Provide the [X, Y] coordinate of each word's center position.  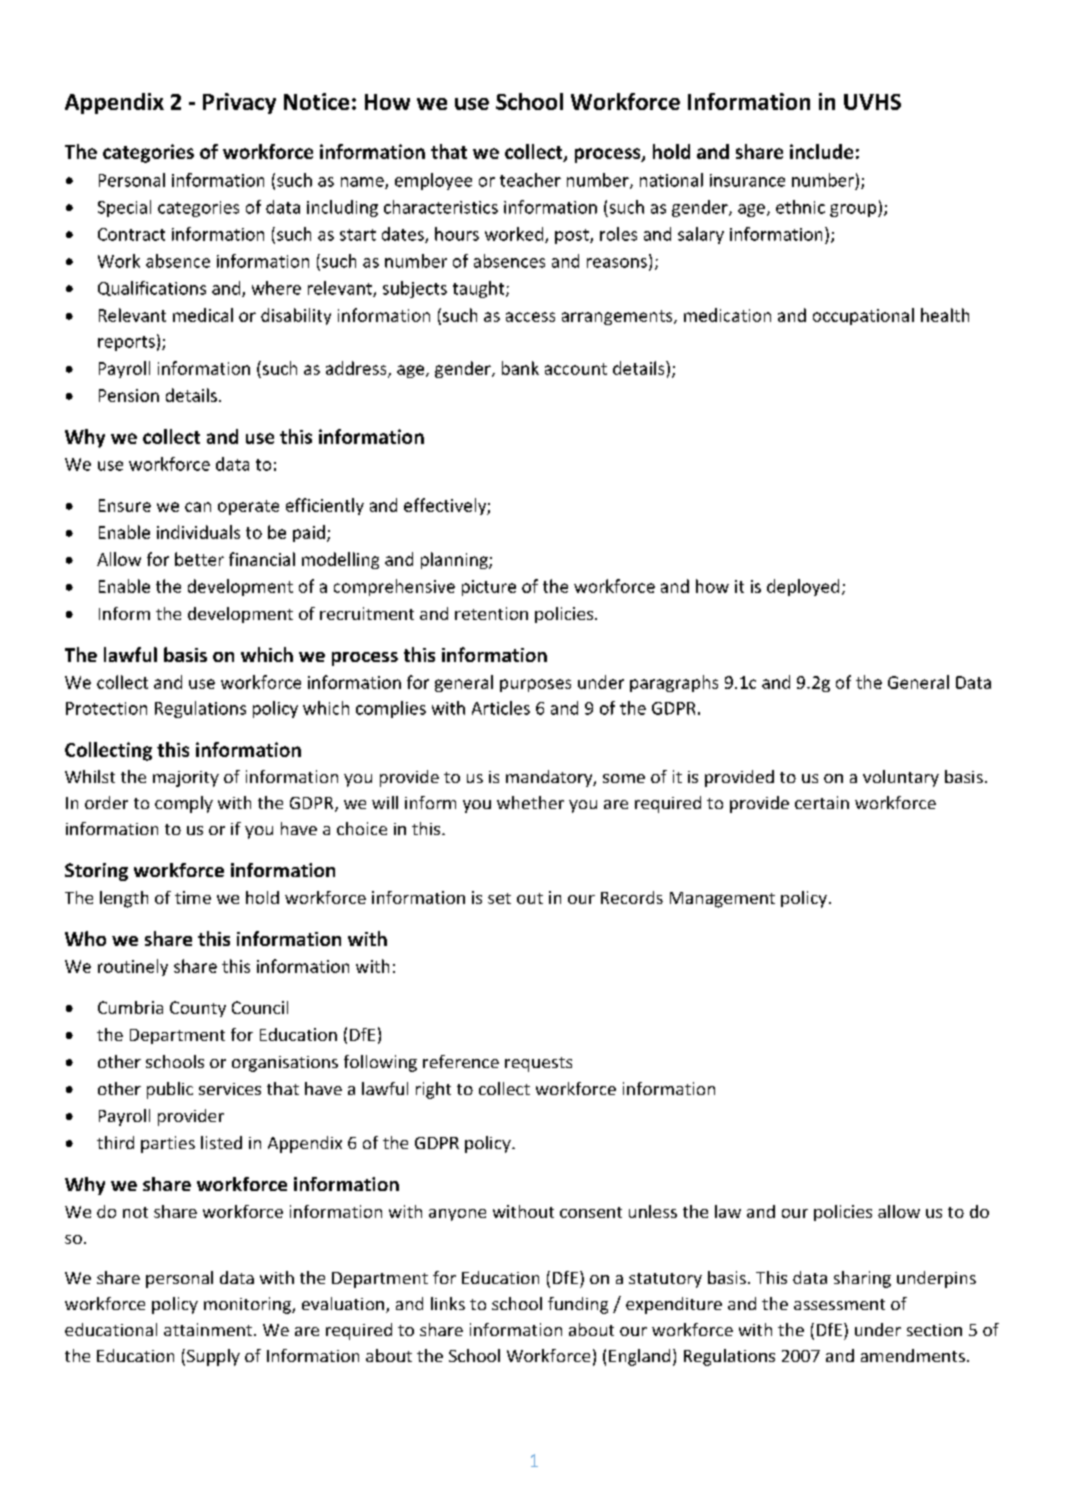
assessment [839, 1304]
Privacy [239, 103]
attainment [209, 1329]
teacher [530, 180]
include [821, 151]
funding [578, 1305]
